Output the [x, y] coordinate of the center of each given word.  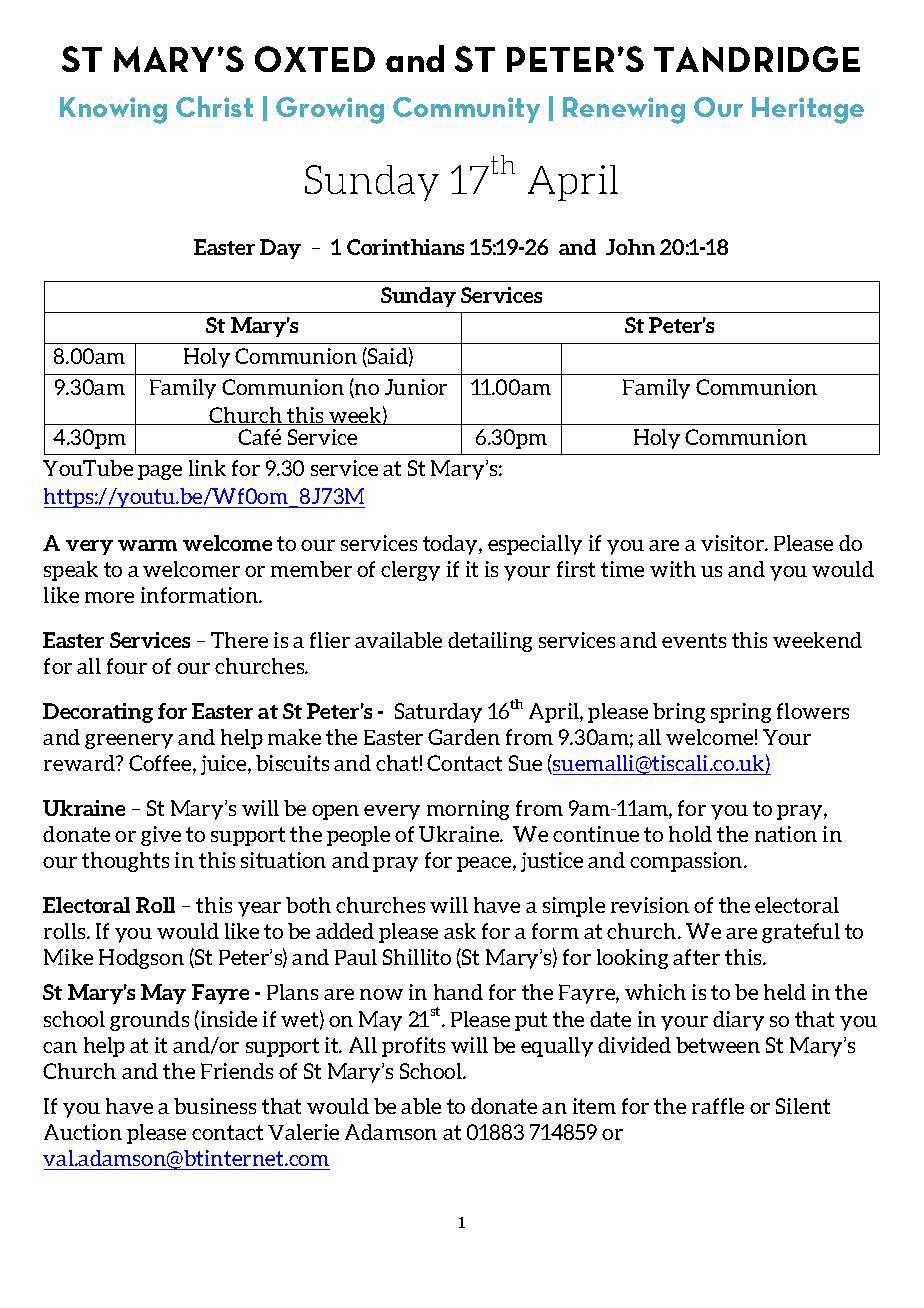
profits [413, 1047]
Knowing [113, 110]
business [215, 1106]
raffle [718, 1106]
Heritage [808, 110]
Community [466, 110]
